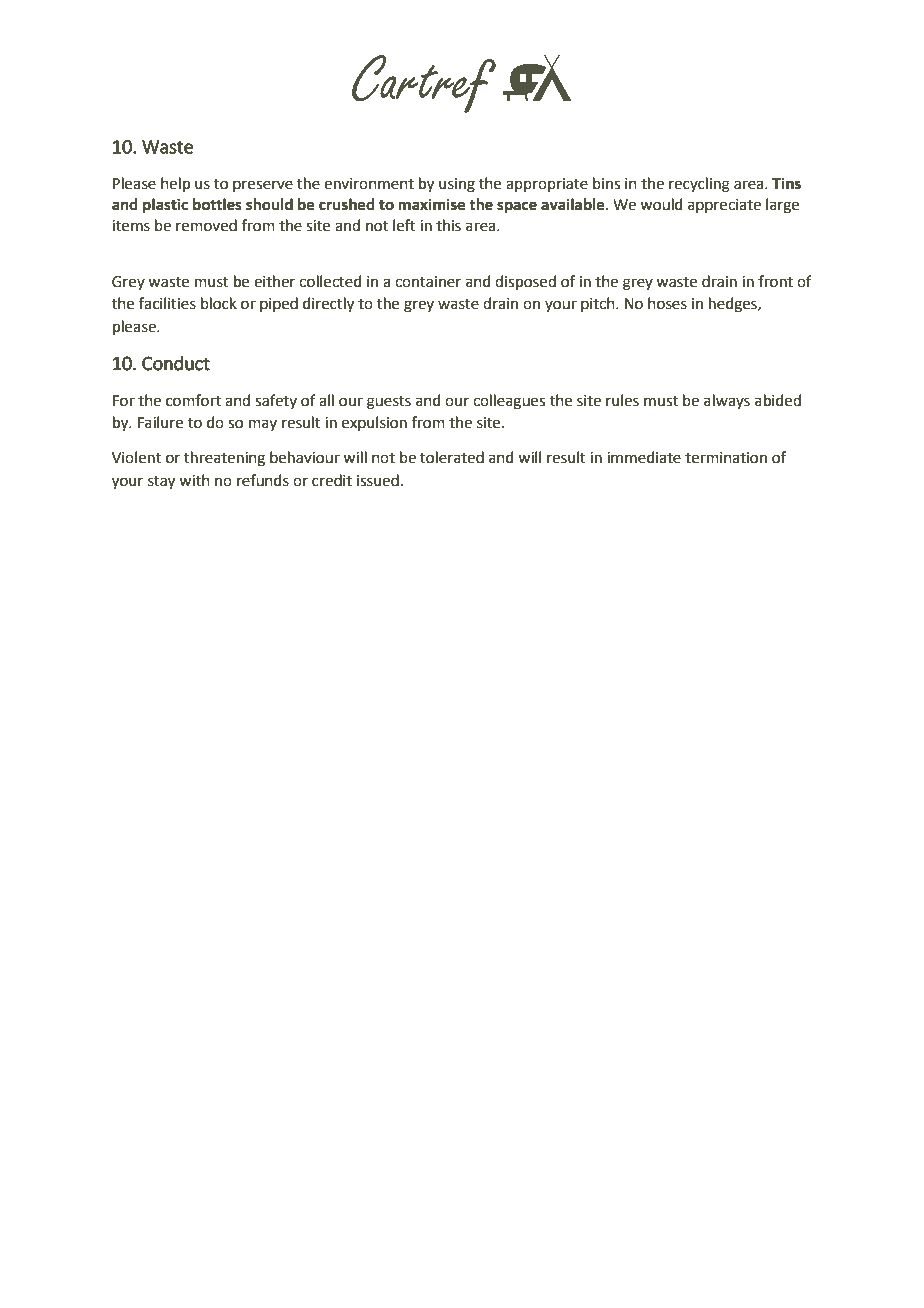 This screenshot has width=924, height=1308. I want to click on either, so click(274, 281).
